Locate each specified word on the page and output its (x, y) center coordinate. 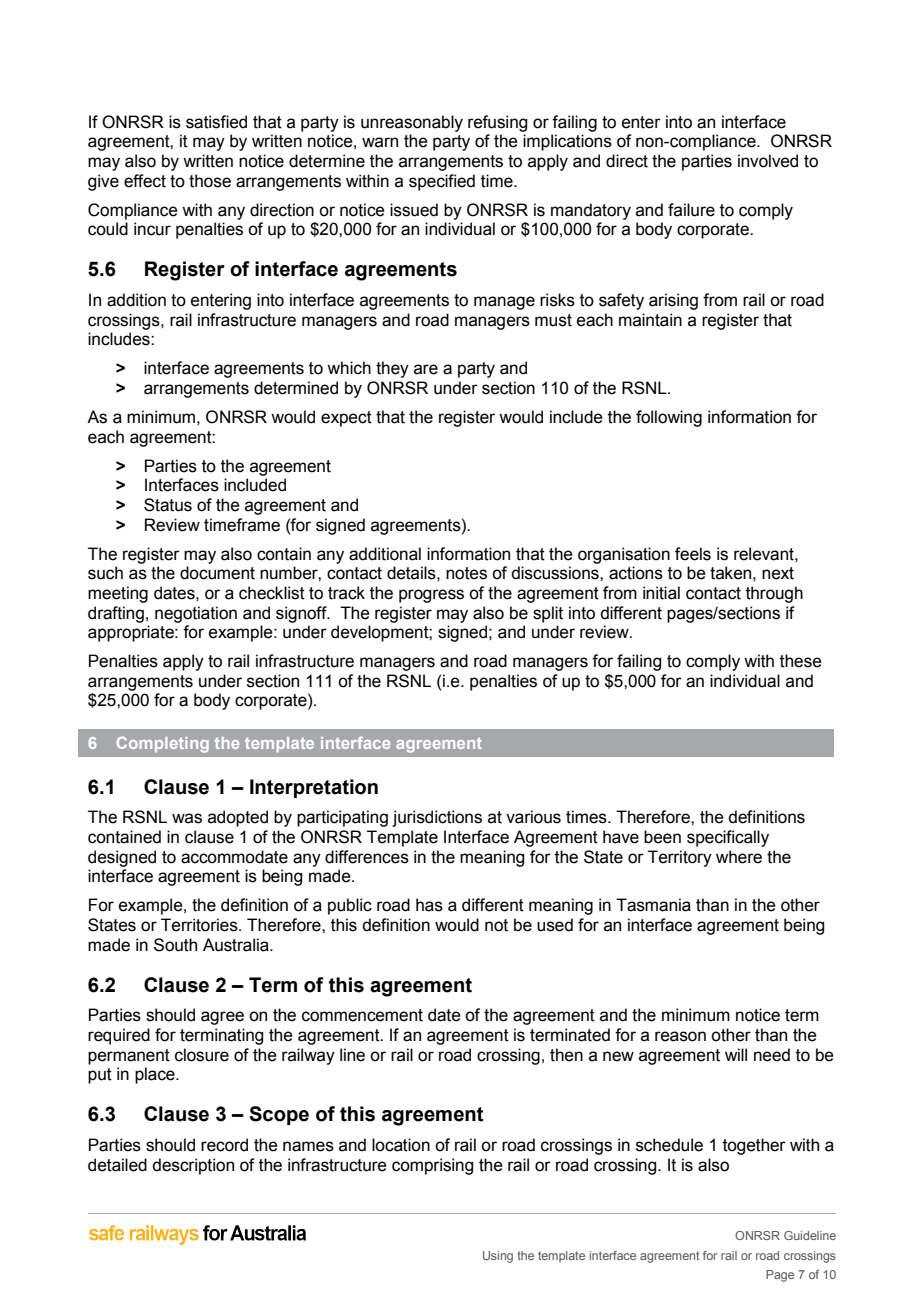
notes (466, 573)
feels (693, 554)
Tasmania (653, 905)
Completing (163, 744)
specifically (728, 838)
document (217, 573)
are (426, 369)
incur (152, 229)
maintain (650, 320)
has (429, 905)
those (210, 181)
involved (768, 161)
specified (442, 182)
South (175, 945)
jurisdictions (437, 818)
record (224, 1145)
